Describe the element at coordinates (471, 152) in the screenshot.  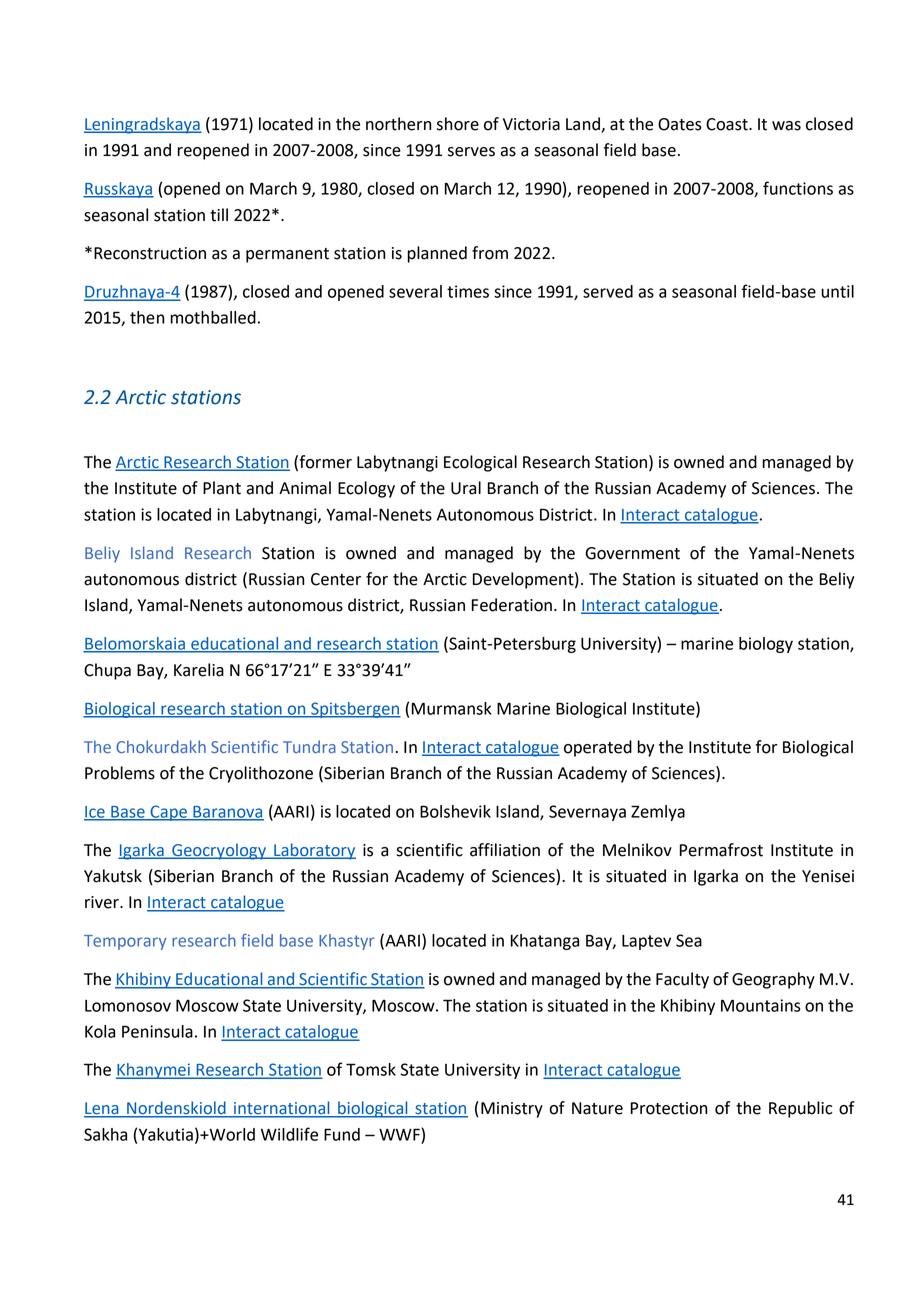
I see `serves` at that location.
